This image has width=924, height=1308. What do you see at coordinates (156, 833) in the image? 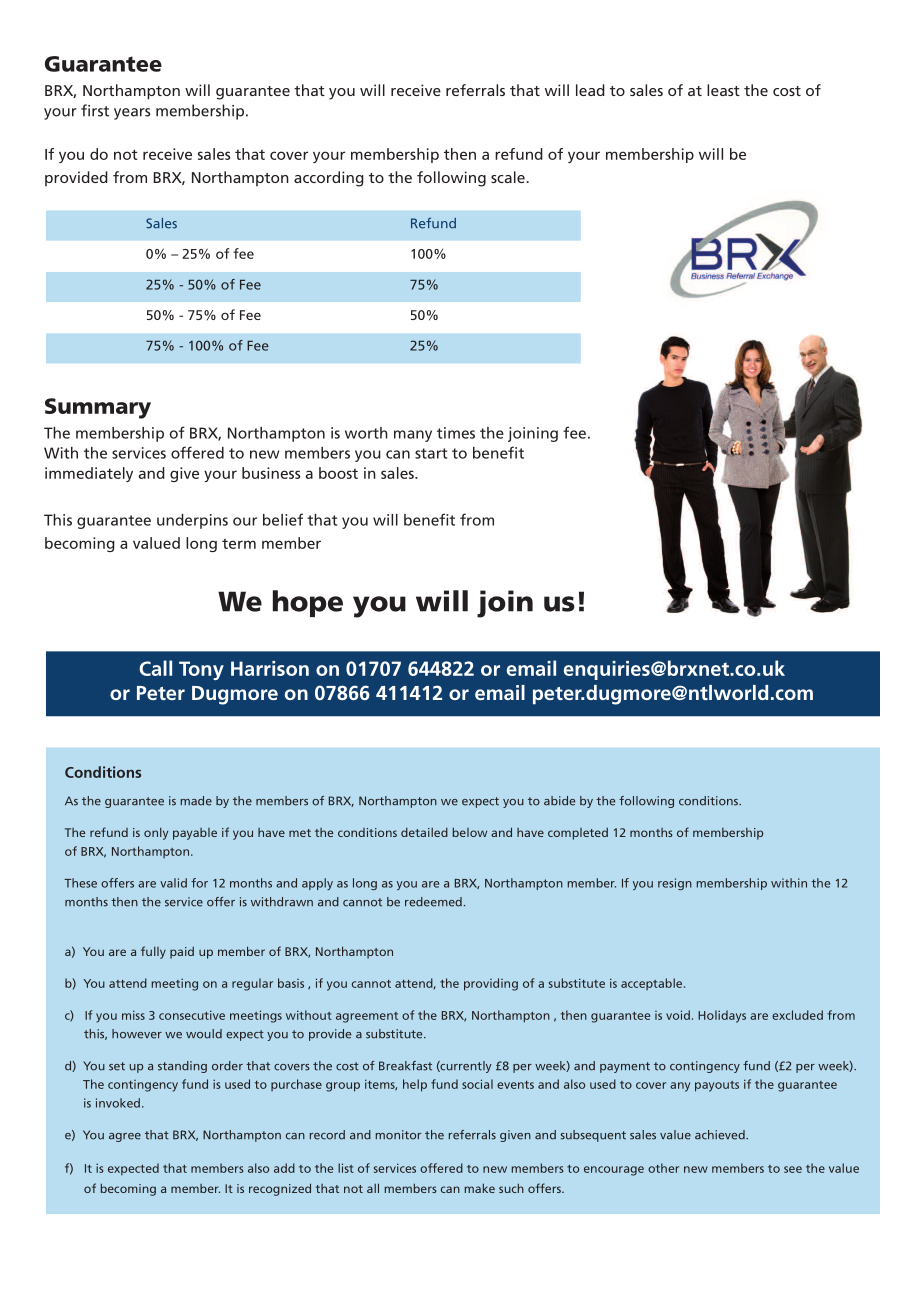
I see `only` at bounding box center [156, 833].
